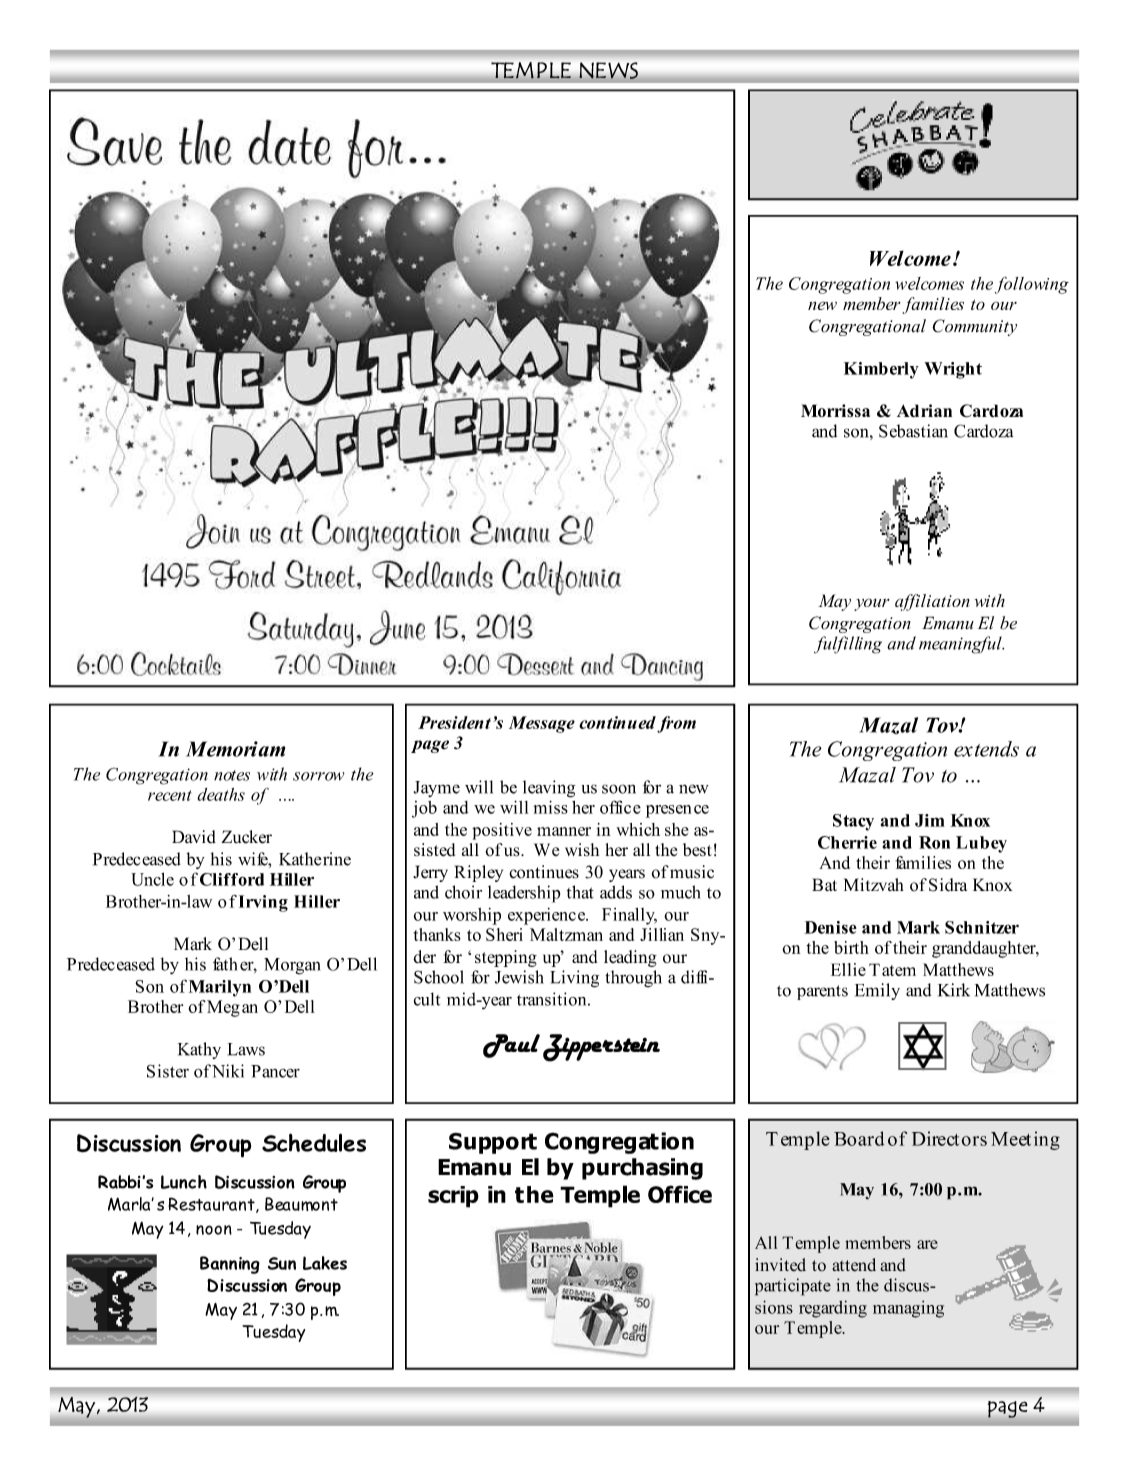 The width and height of the screenshot is (1129, 1461). What do you see at coordinates (930, 820) in the screenshot?
I see `Jim` at bounding box center [930, 820].
